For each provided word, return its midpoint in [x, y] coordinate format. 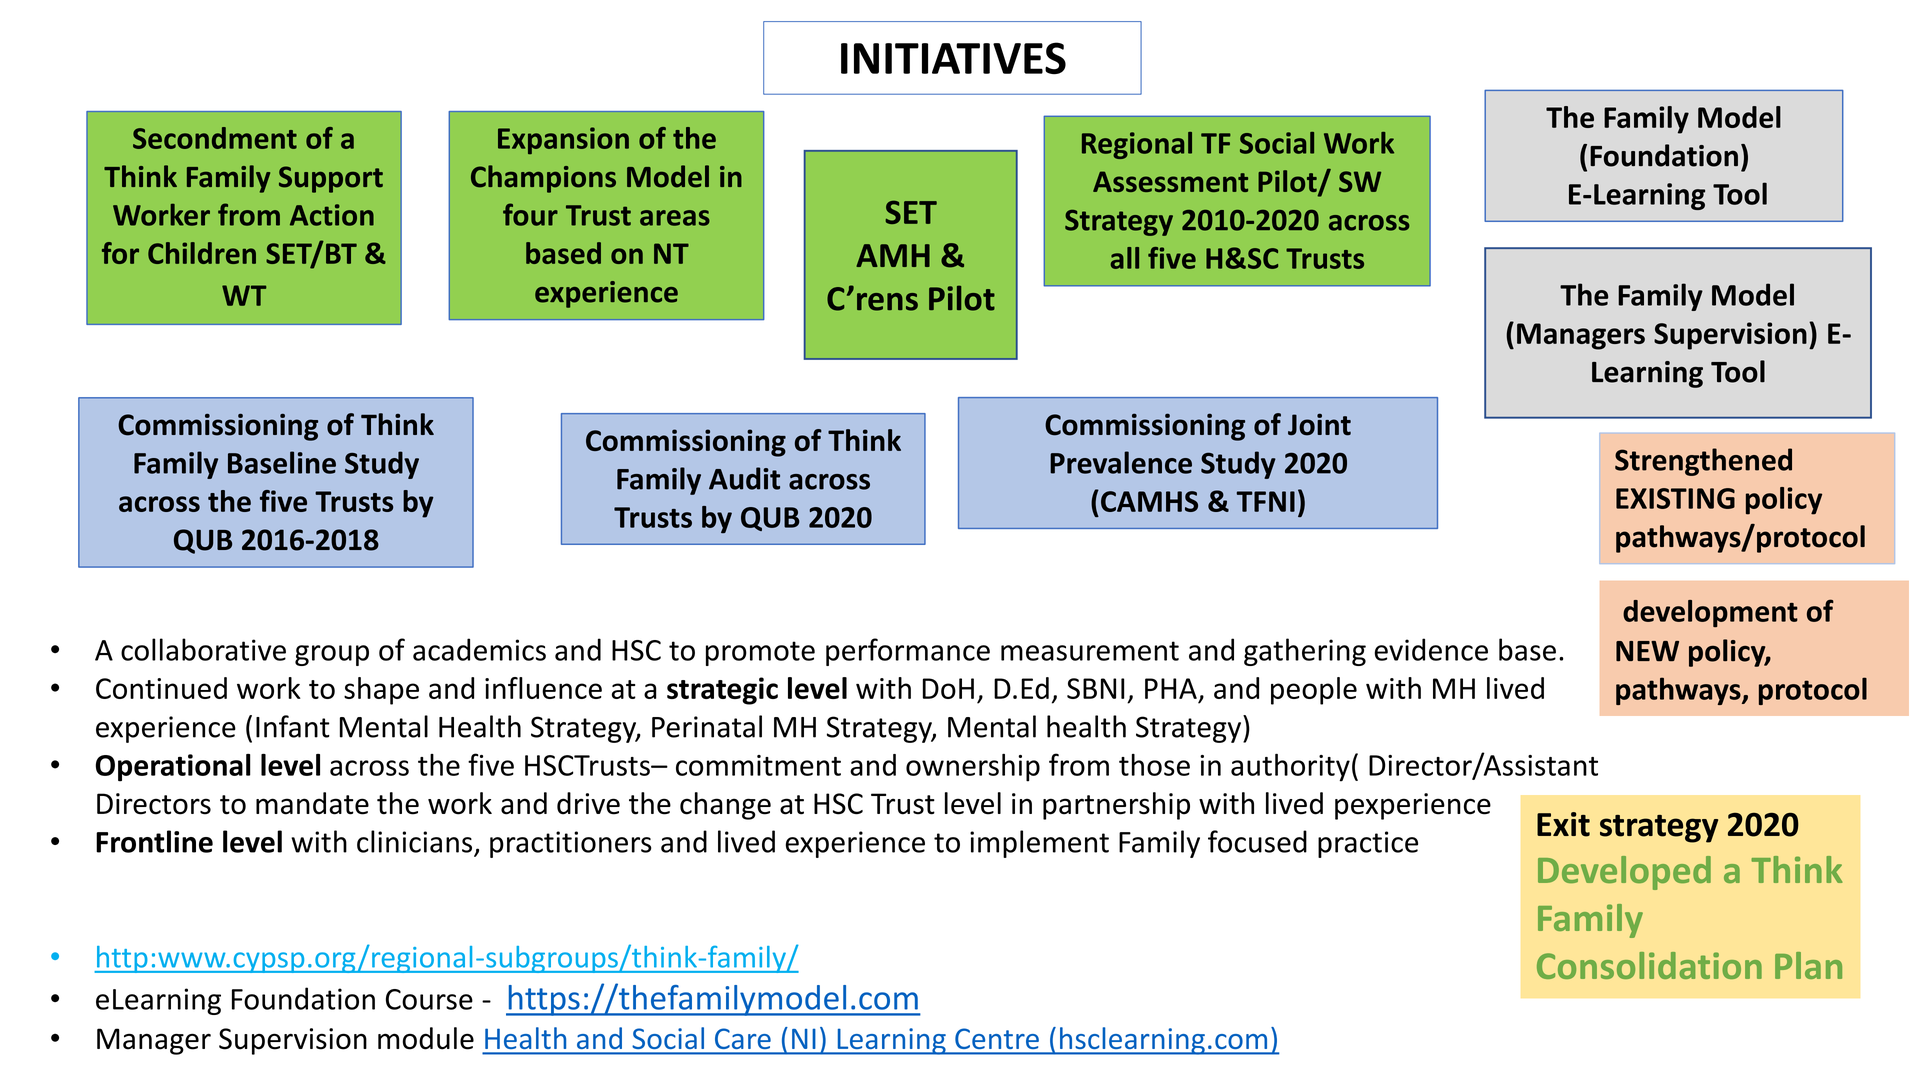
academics [479, 649]
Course [429, 999]
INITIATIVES [953, 58]
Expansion [563, 140]
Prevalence [1121, 462]
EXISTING [1675, 498]
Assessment [1170, 181]
